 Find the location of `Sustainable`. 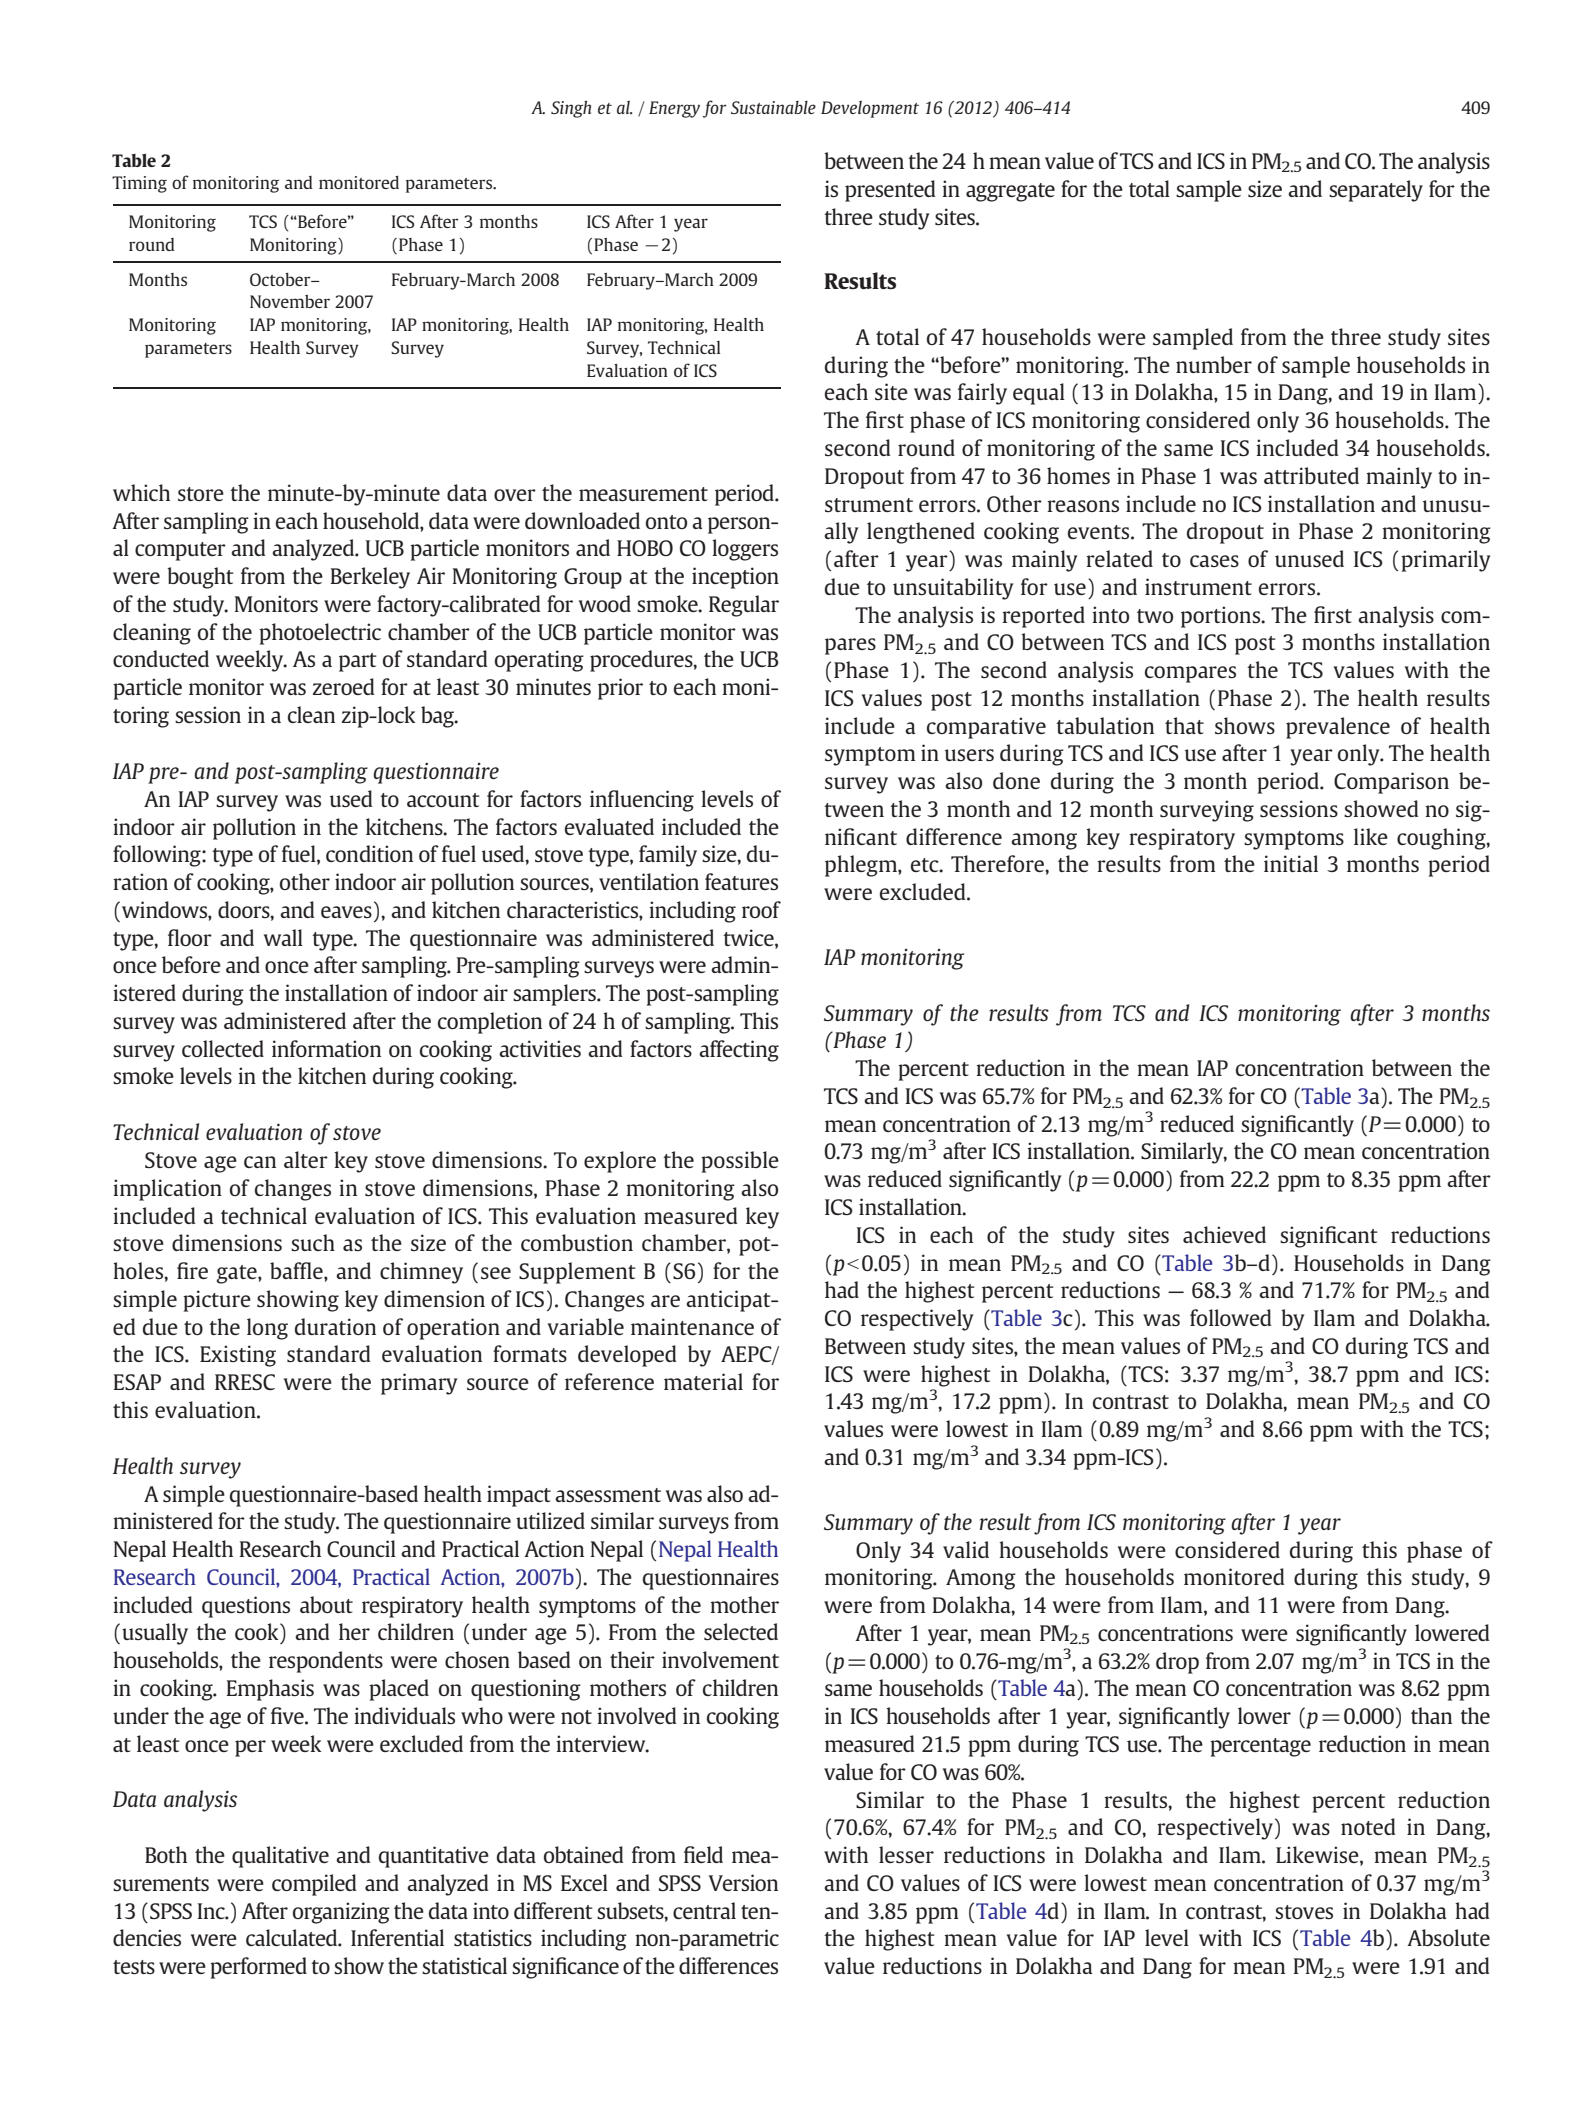

Sustainable is located at coordinates (773, 107).
